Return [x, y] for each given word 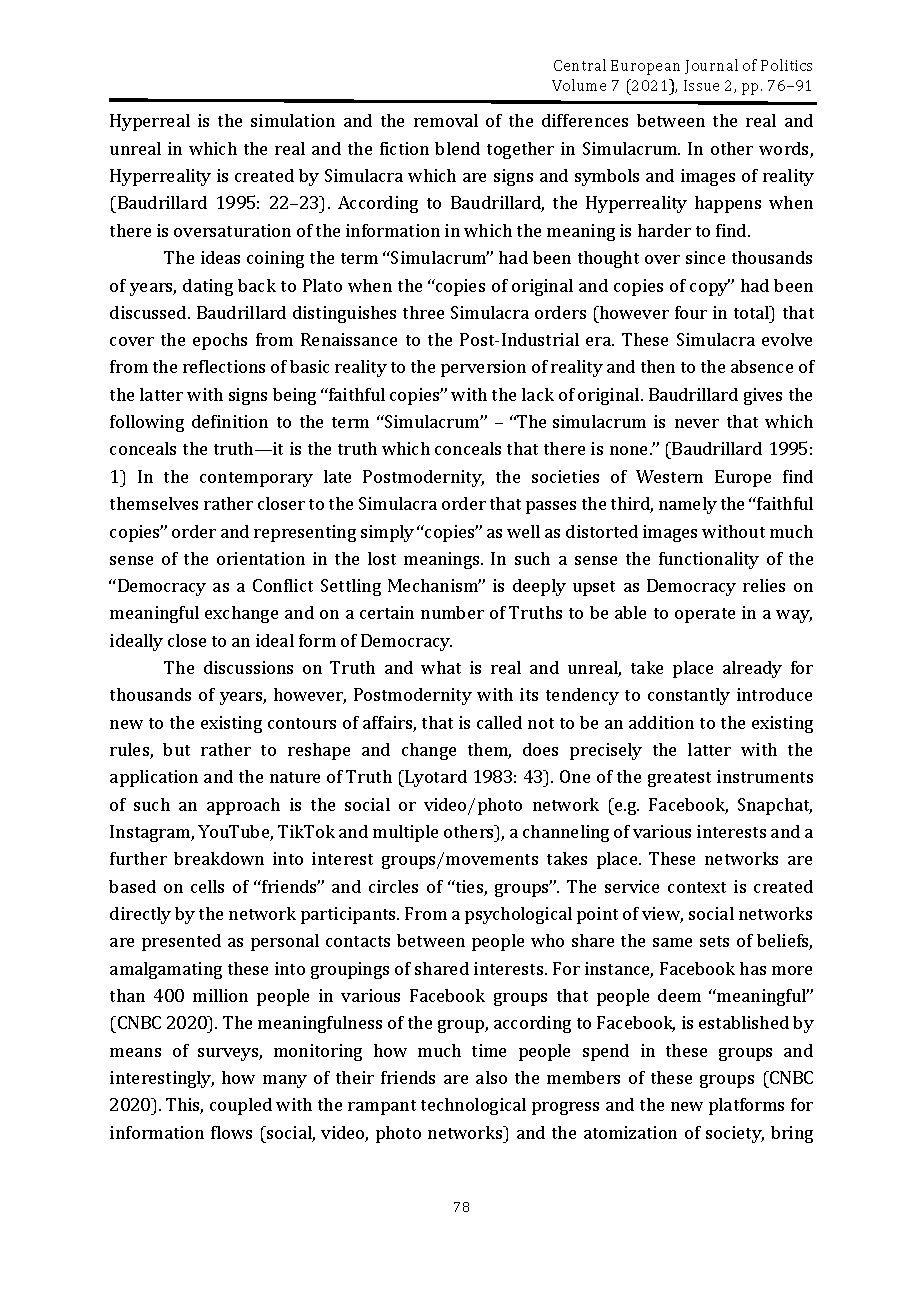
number [452, 612]
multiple [405, 833]
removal [446, 120]
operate [705, 615]
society [735, 1134]
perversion [483, 368]
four [691, 312]
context [697, 887]
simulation [293, 120]
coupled [241, 1106]
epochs [220, 341]
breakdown [219, 858]
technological [473, 1106]
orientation [261, 558]
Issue [701, 85]
